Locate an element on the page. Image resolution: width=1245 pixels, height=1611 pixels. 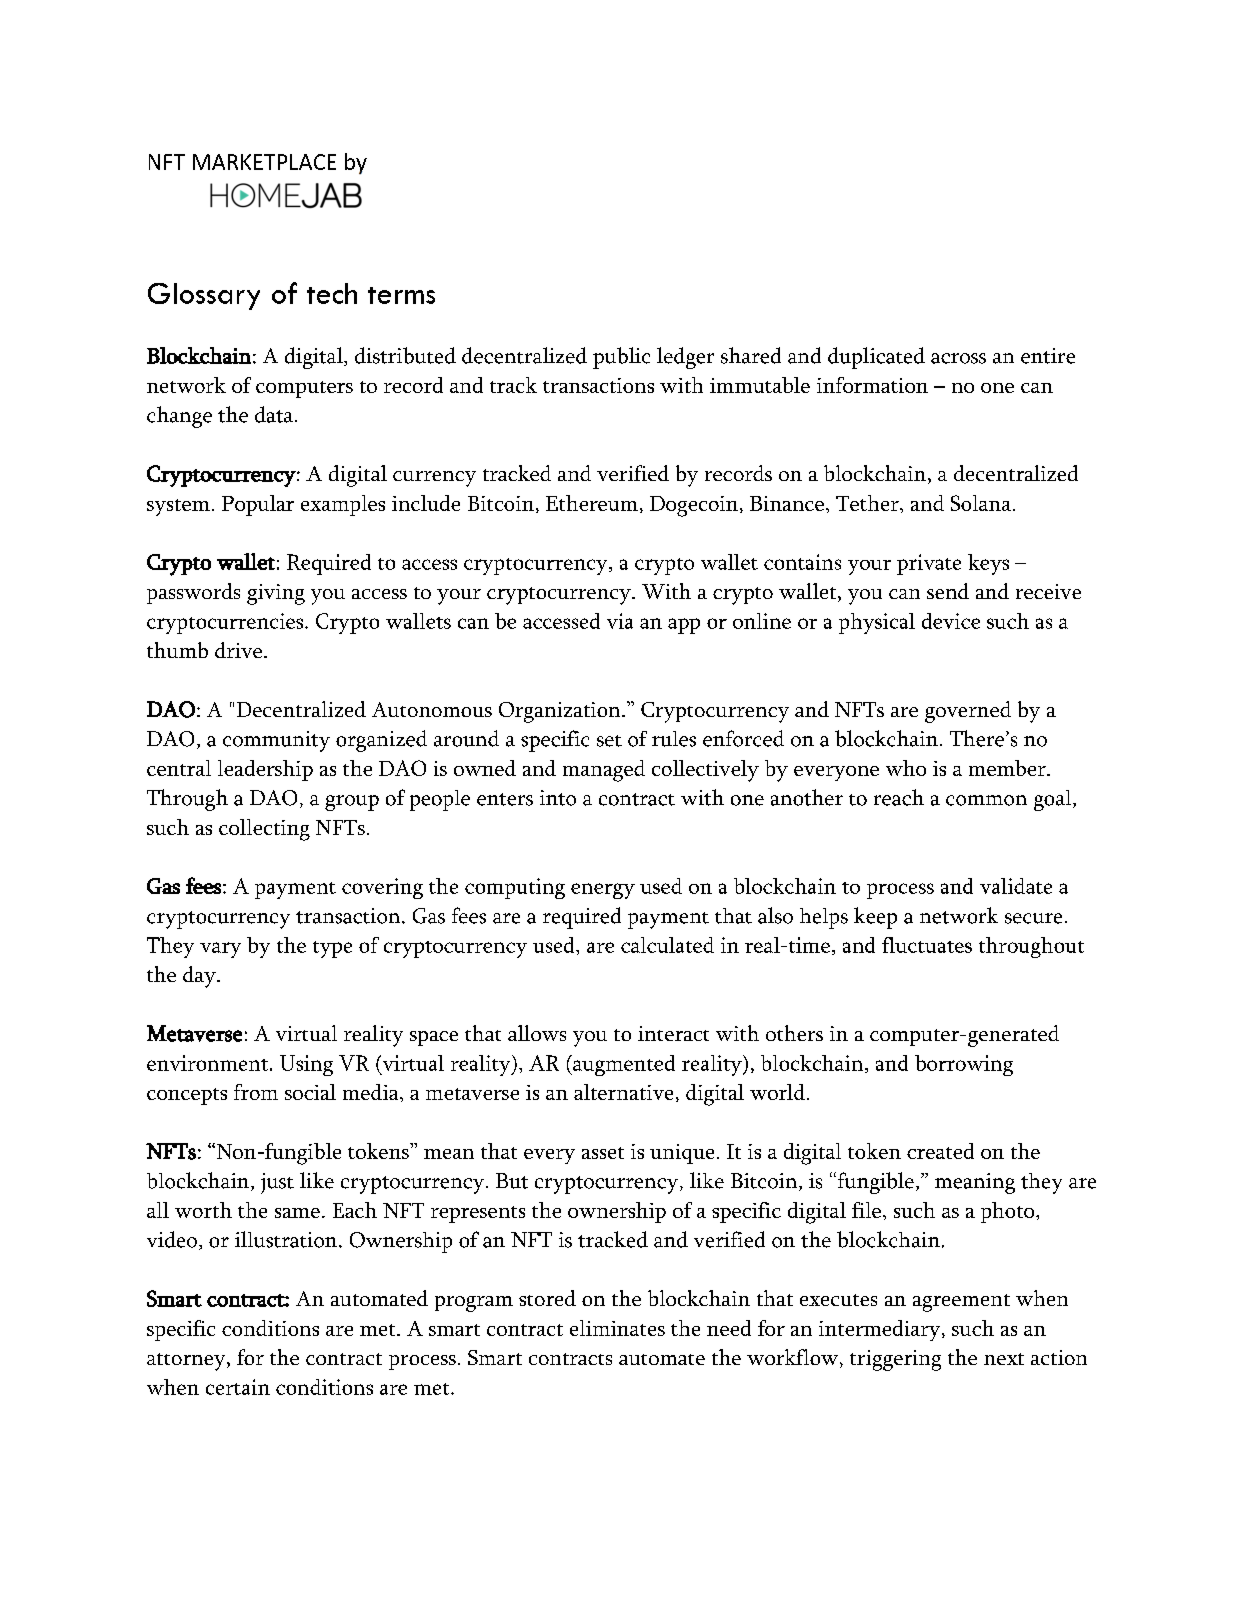
via is located at coordinates (620, 621).
